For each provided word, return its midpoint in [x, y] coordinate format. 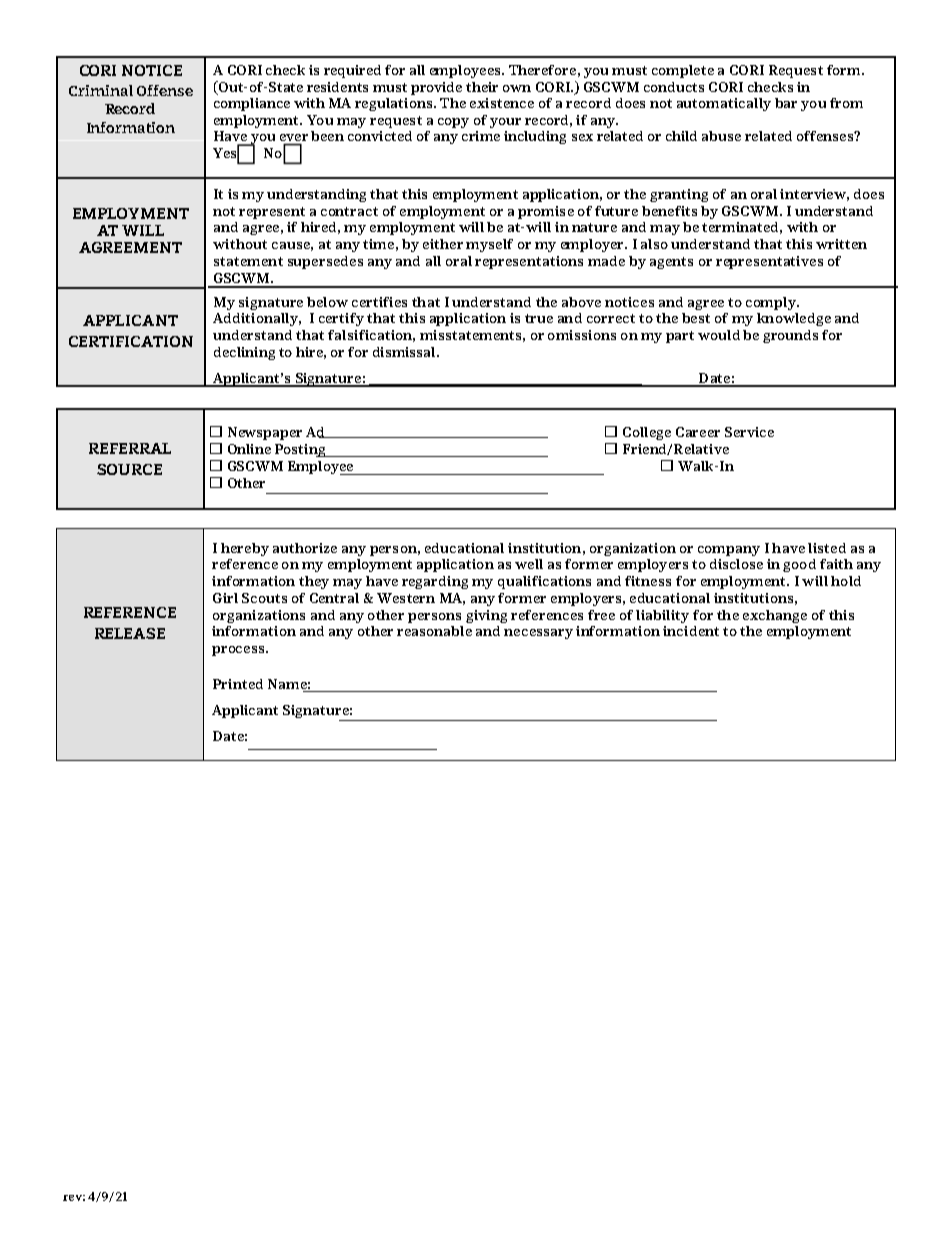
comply [772, 303]
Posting [301, 450]
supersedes [325, 262]
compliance [252, 104]
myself [489, 245]
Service [749, 432]
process [239, 651]
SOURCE [129, 469]
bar [786, 103]
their [482, 87]
